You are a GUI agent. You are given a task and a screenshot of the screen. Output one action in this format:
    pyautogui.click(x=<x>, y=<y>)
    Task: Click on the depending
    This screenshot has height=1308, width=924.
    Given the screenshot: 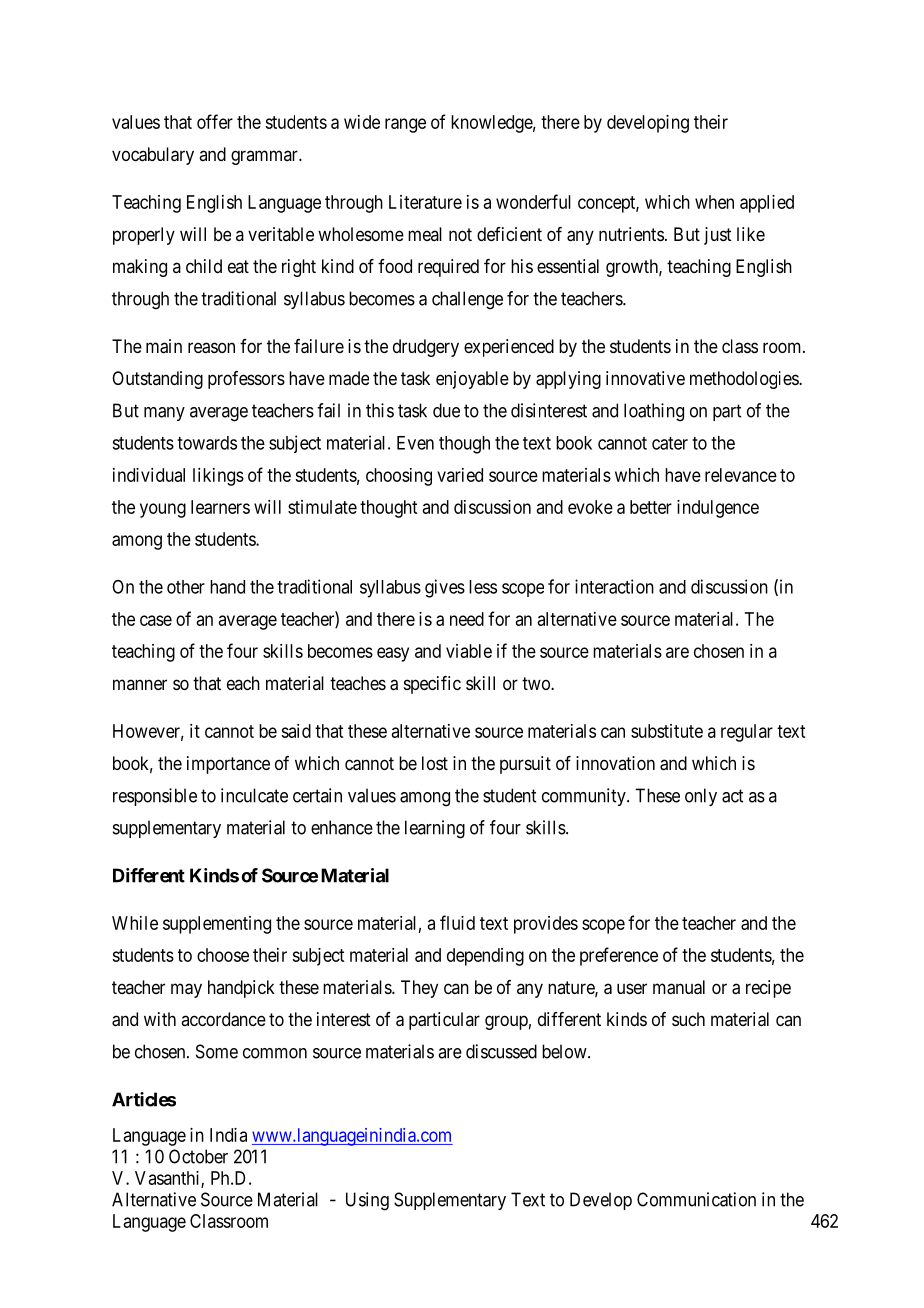 What is the action you would take?
    pyautogui.click(x=485, y=957)
